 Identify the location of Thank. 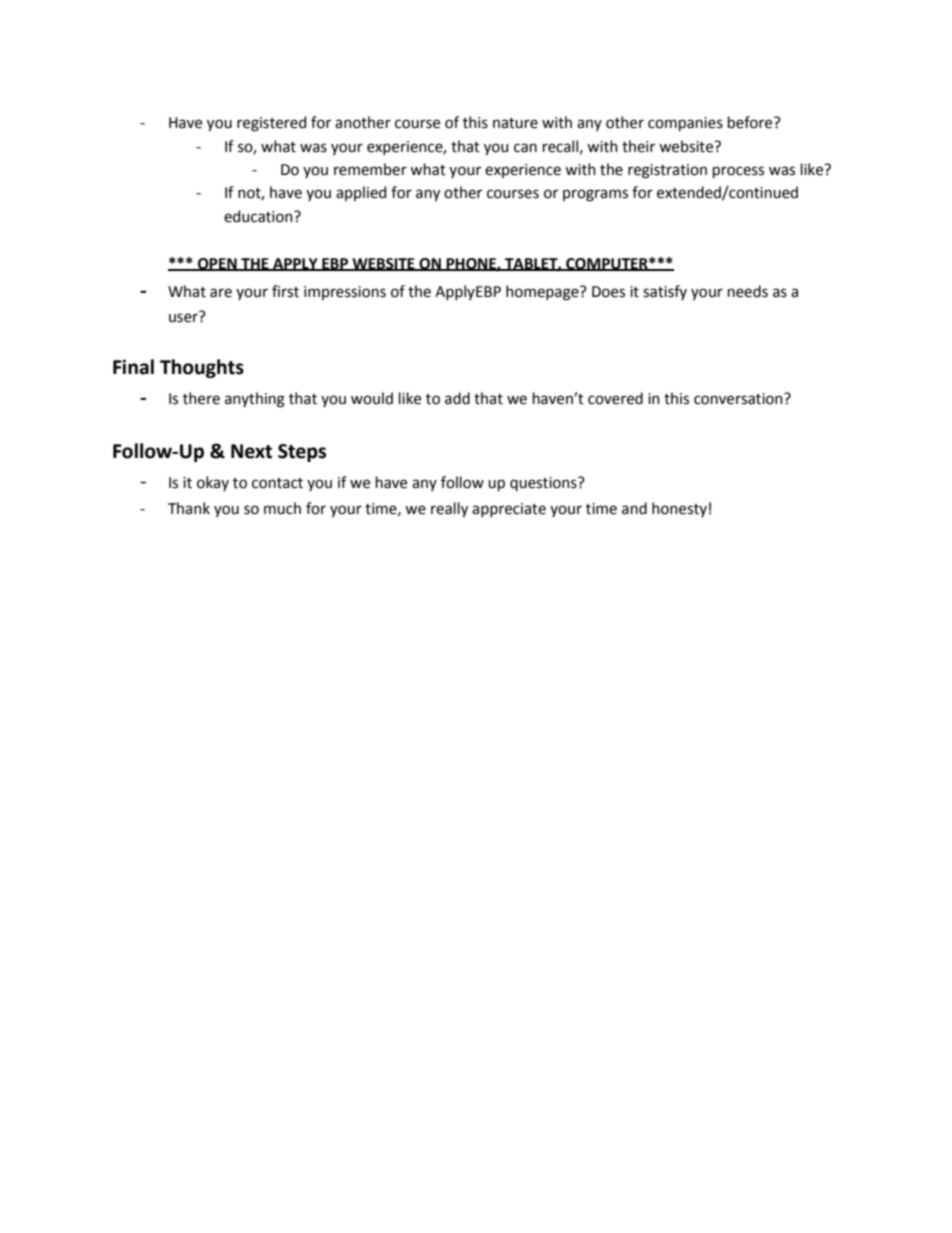
(189, 508).
